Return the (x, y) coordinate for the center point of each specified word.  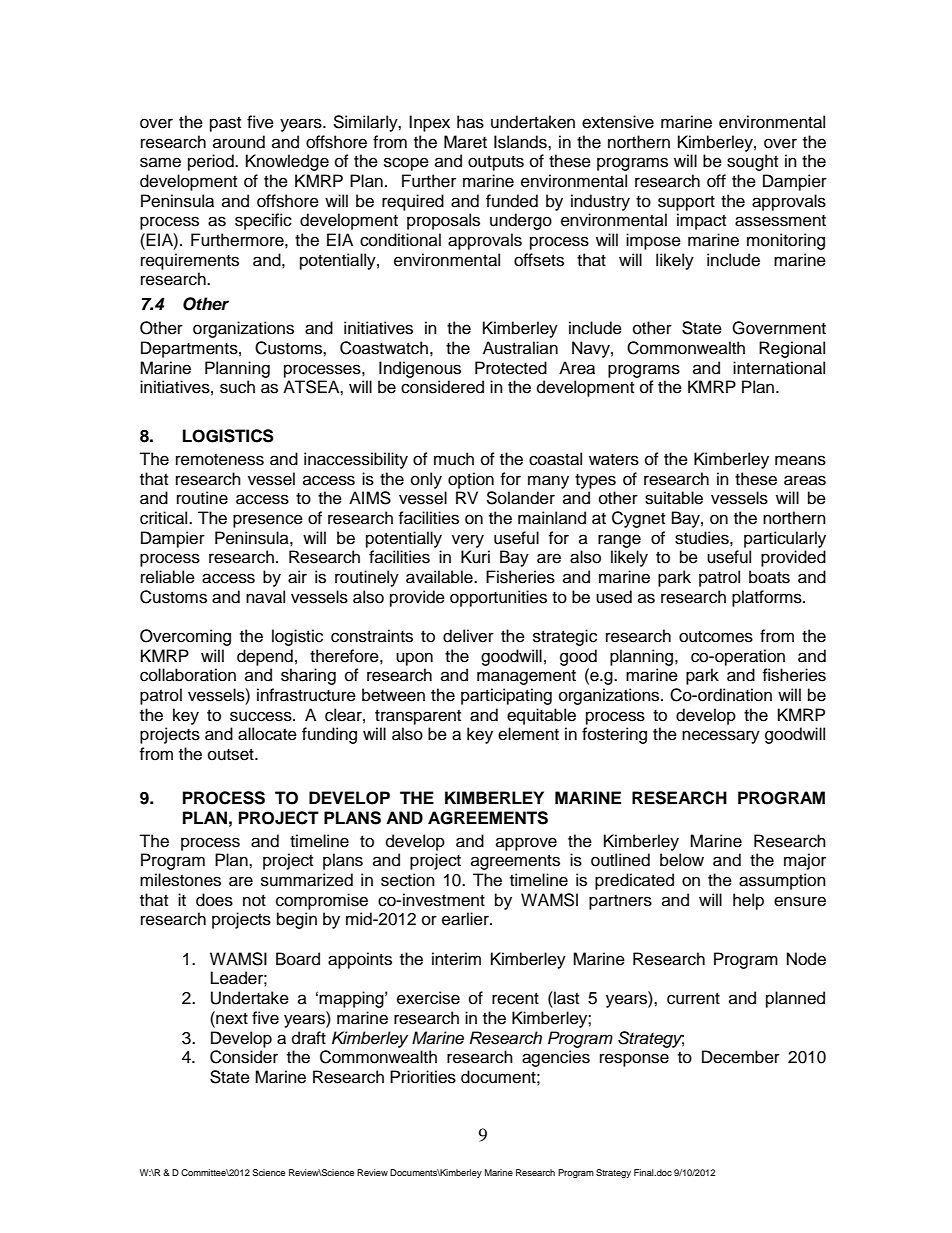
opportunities (498, 598)
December (741, 1057)
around (239, 142)
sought (752, 162)
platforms (768, 598)
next (231, 1018)
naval (265, 597)
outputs (496, 163)
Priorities (423, 1077)
